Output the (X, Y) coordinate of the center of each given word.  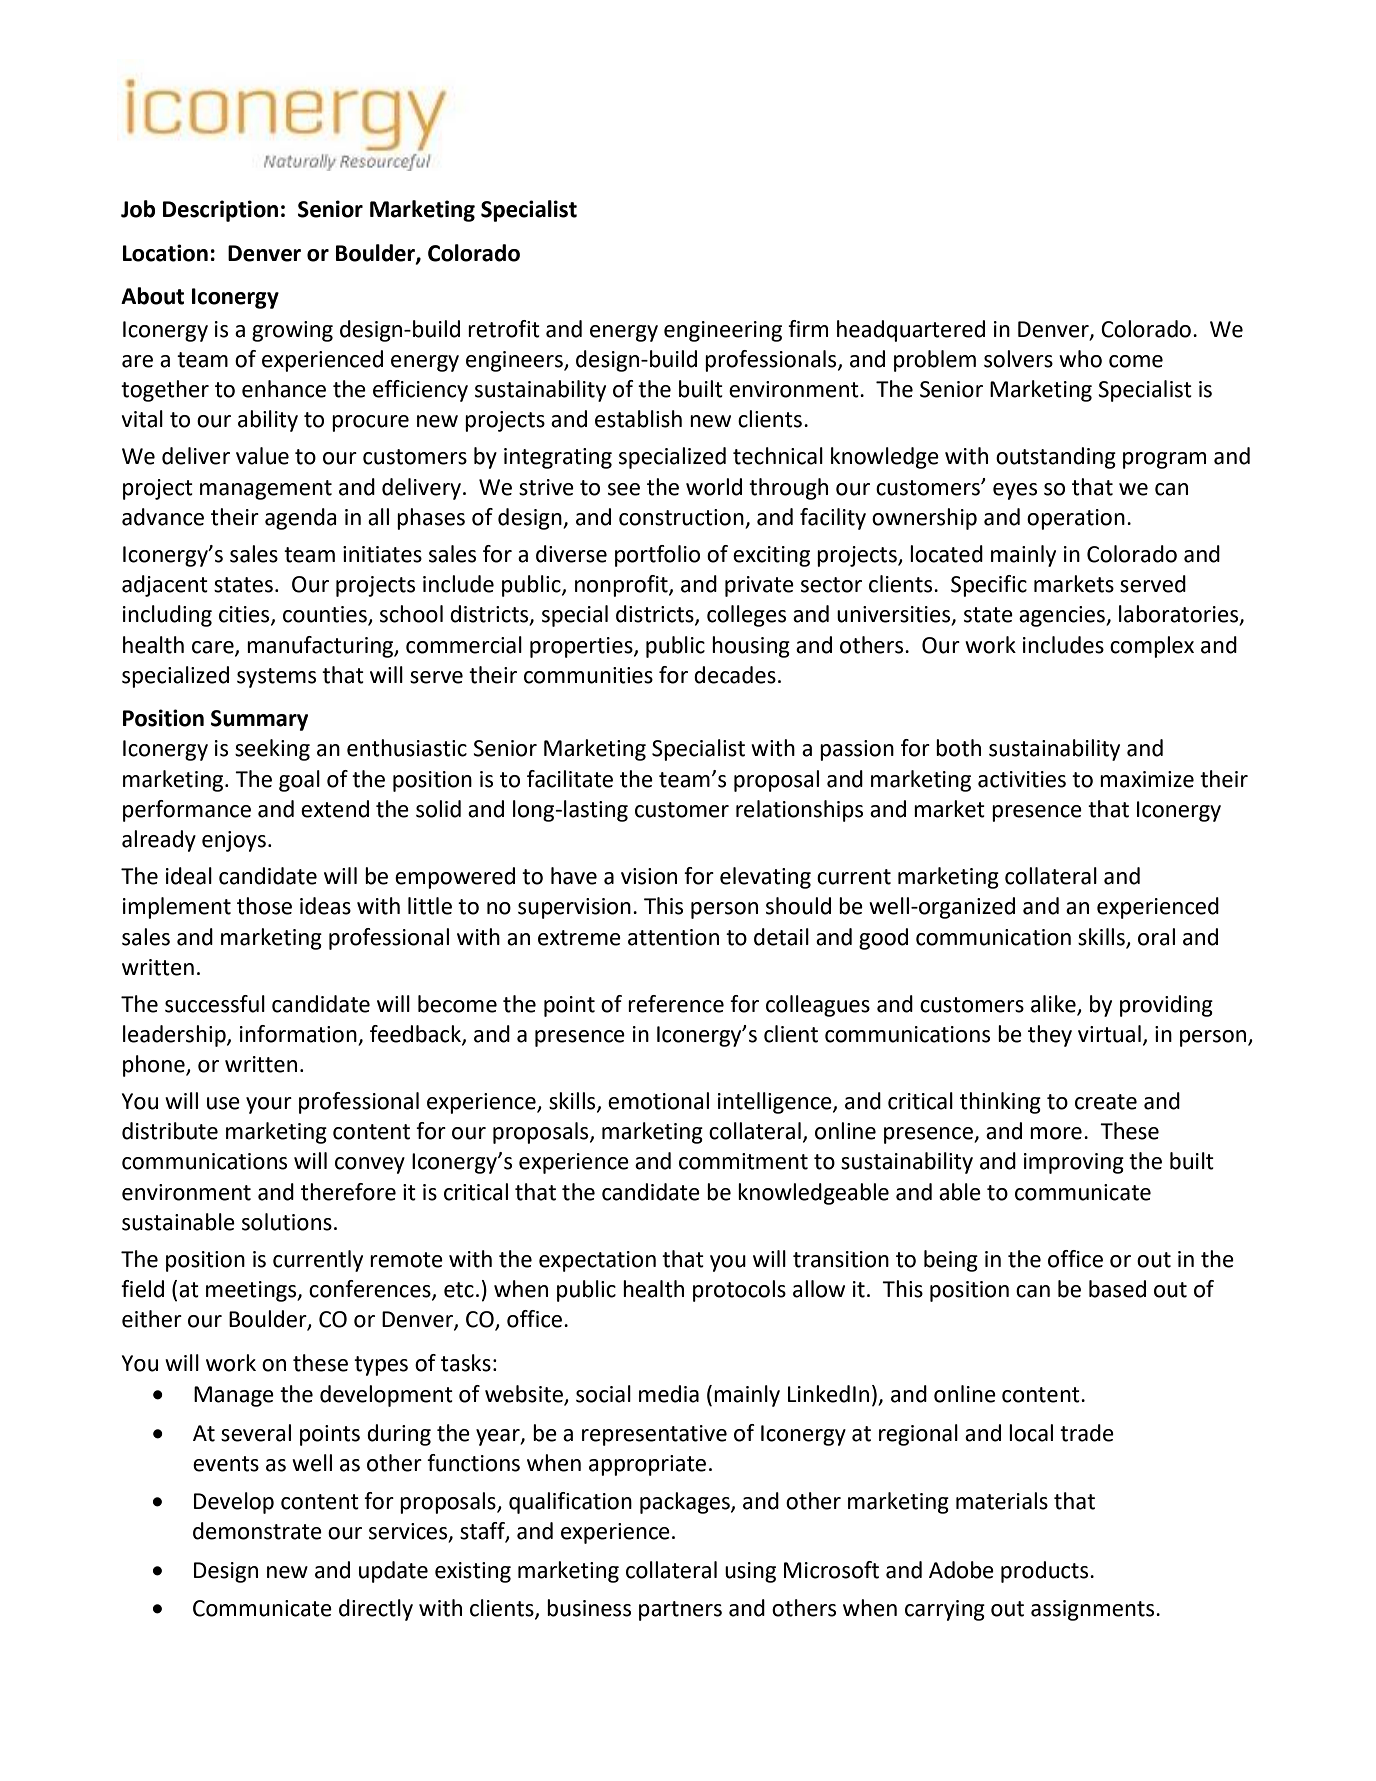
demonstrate (257, 1531)
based (1117, 1289)
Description (220, 211)
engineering (723, 331)
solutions (287, 1222)
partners (680, 1611)
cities (245, 615)
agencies (1063, 616)
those (264, 906)
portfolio (657, 556)
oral (1156, 937)
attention (673, 937)
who (1080, 359)
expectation (597, 1261)
